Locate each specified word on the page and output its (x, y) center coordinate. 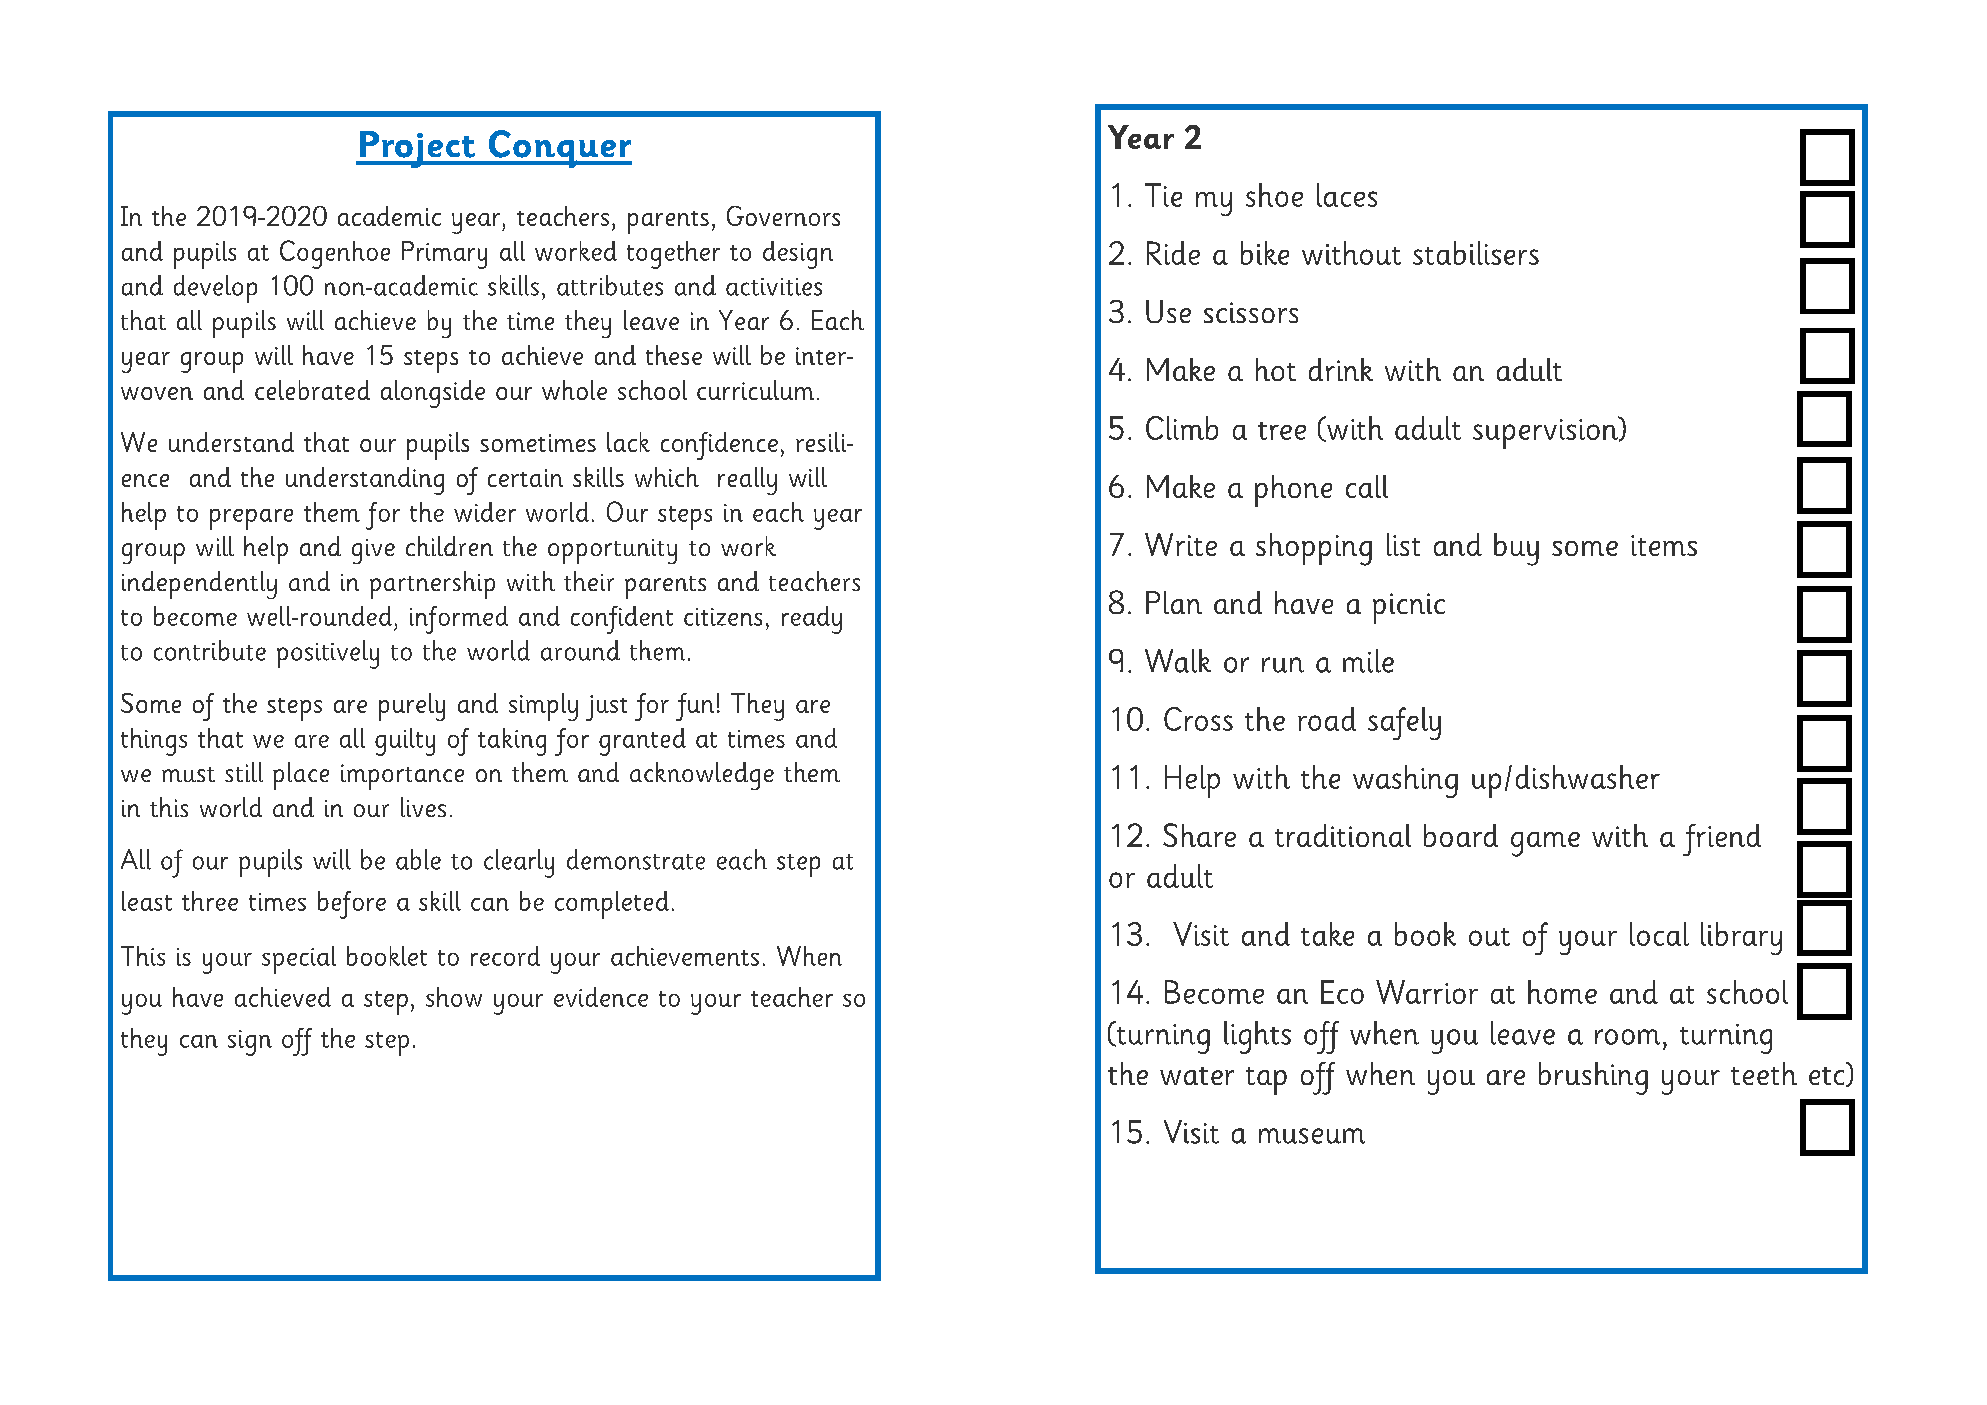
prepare (251, 519)
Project (417, 149)
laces (1347, 195)
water (1197, 1076)
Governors (783, 216)
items (1664, 545)
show (454, 997)
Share (1199, 835)
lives (423, 807)
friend (1722, 840)
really (747, 481)
